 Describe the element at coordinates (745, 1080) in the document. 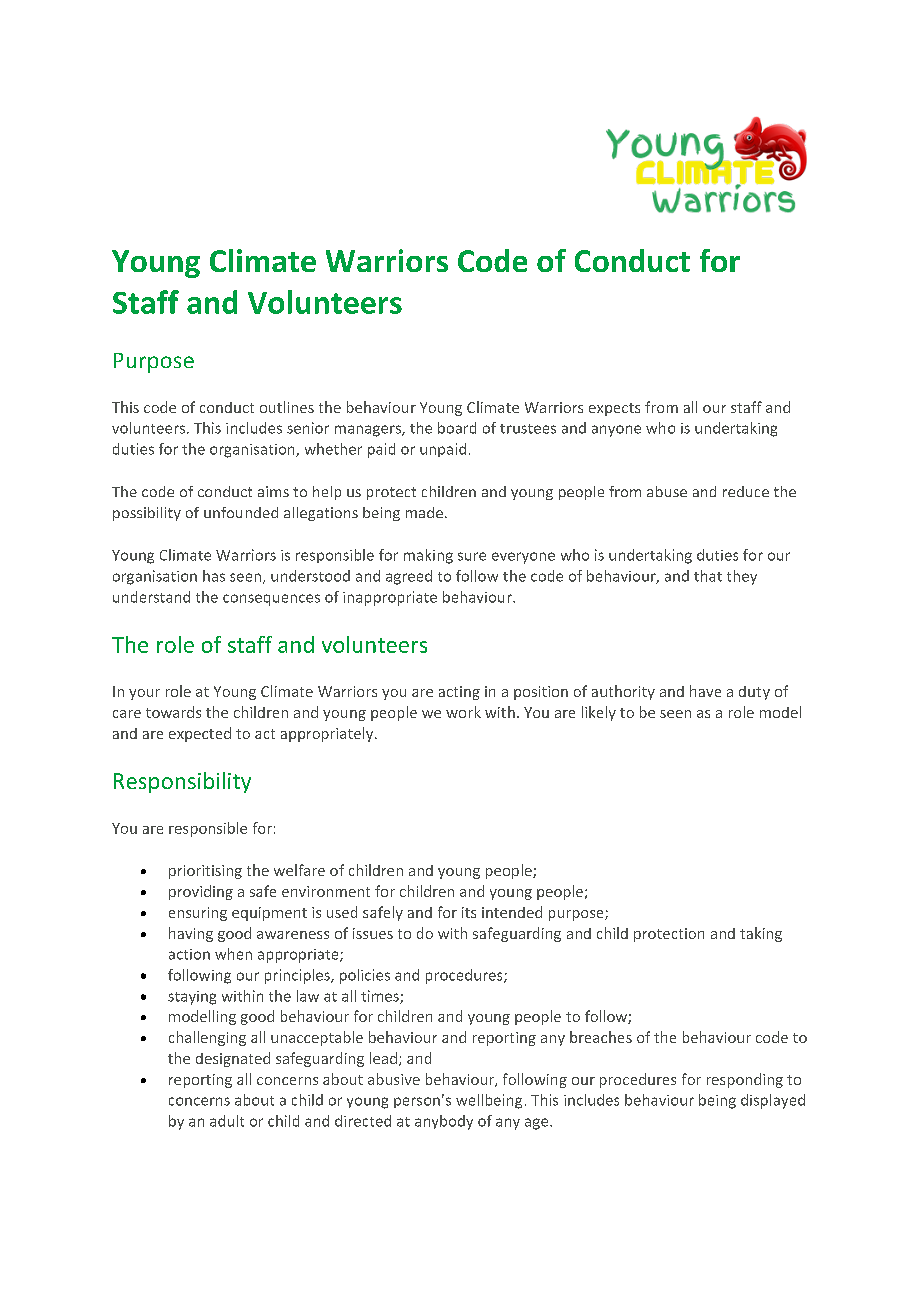

I see `responding` at that location.
